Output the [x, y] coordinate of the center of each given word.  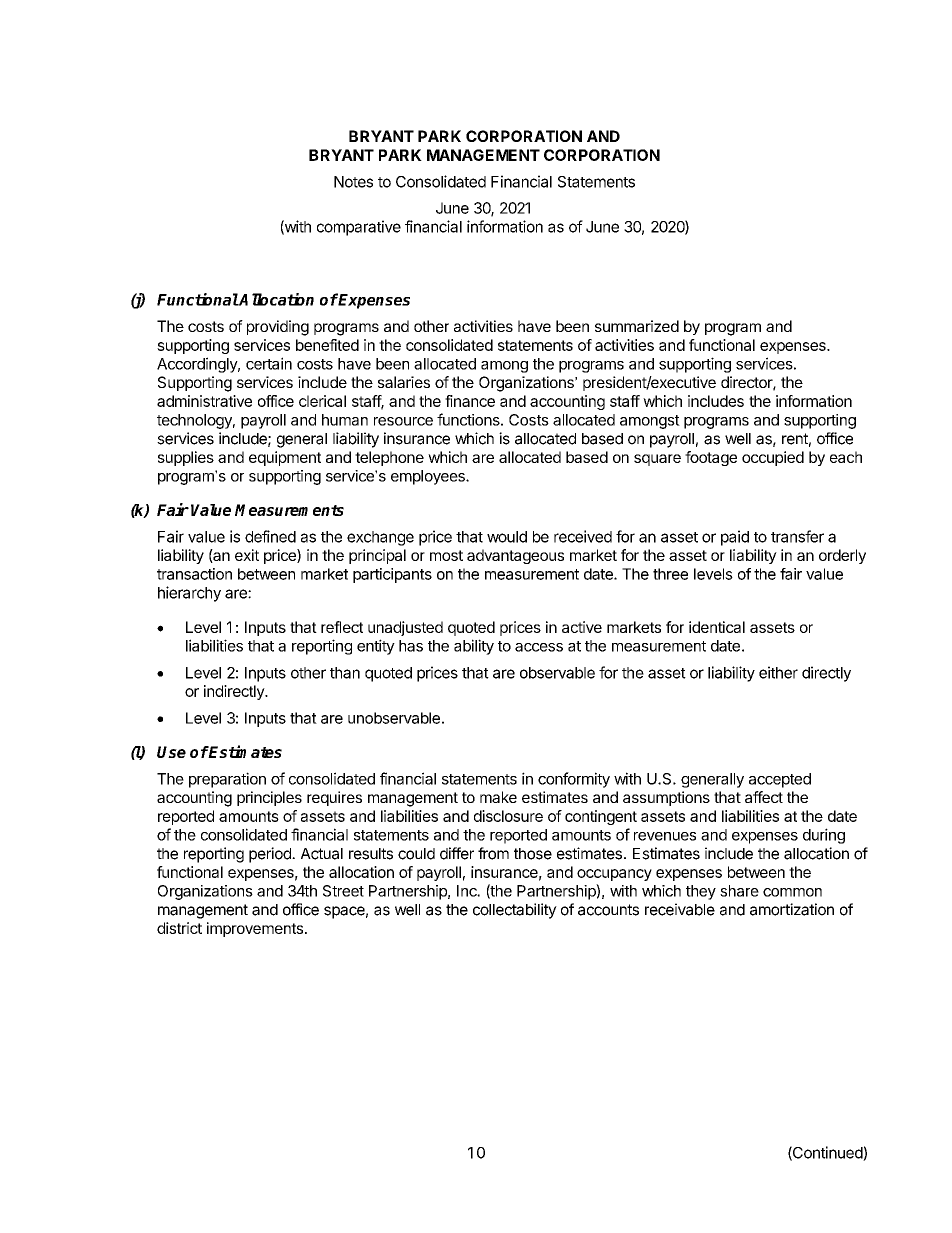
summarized [637, 326]
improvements [255, 929]
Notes [353, 182]
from [493, 853]
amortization [792, 909]
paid [735, 538]
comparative [359, 228]
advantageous [515, 556]
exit [247, 555]
